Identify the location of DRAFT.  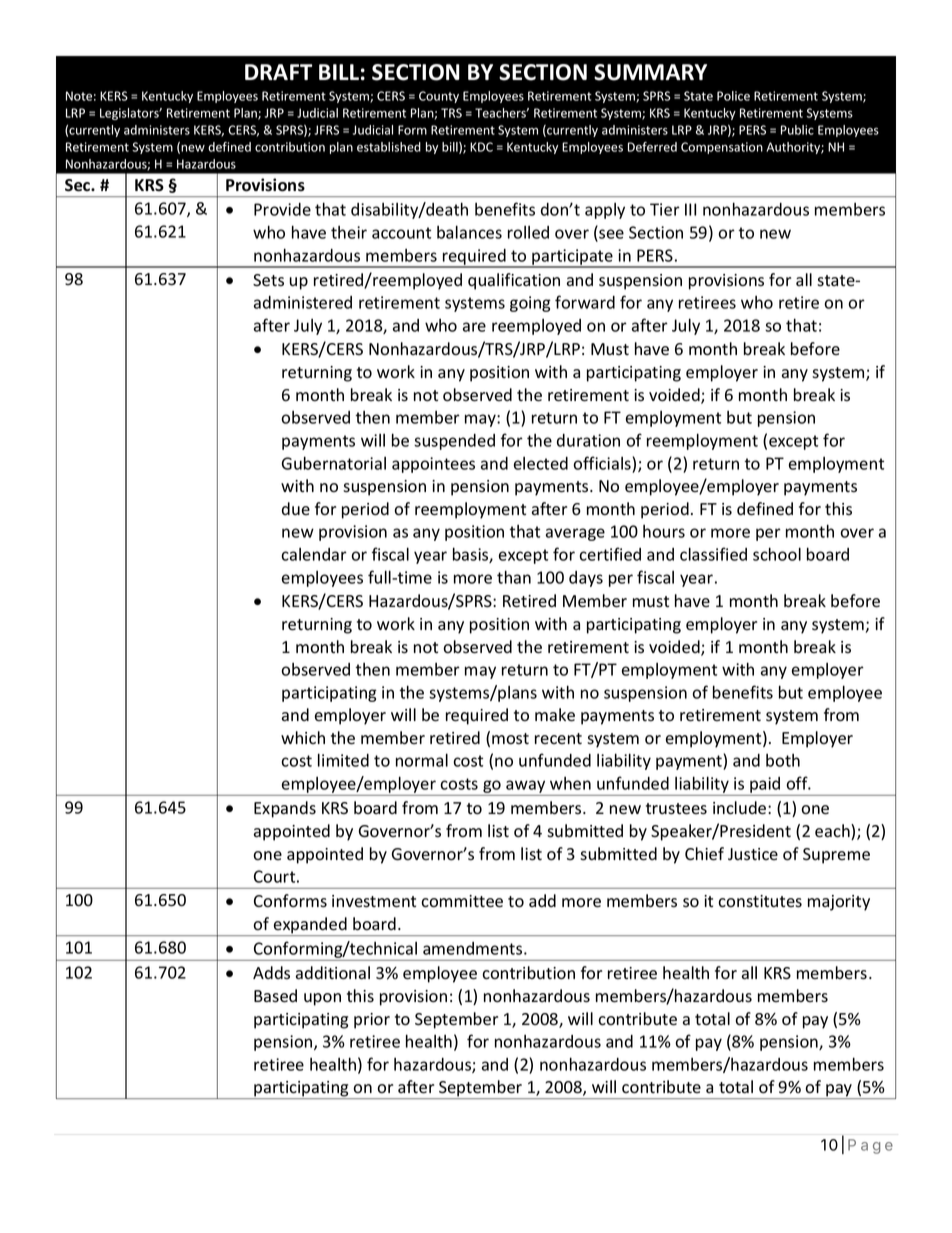
(278, 72).
